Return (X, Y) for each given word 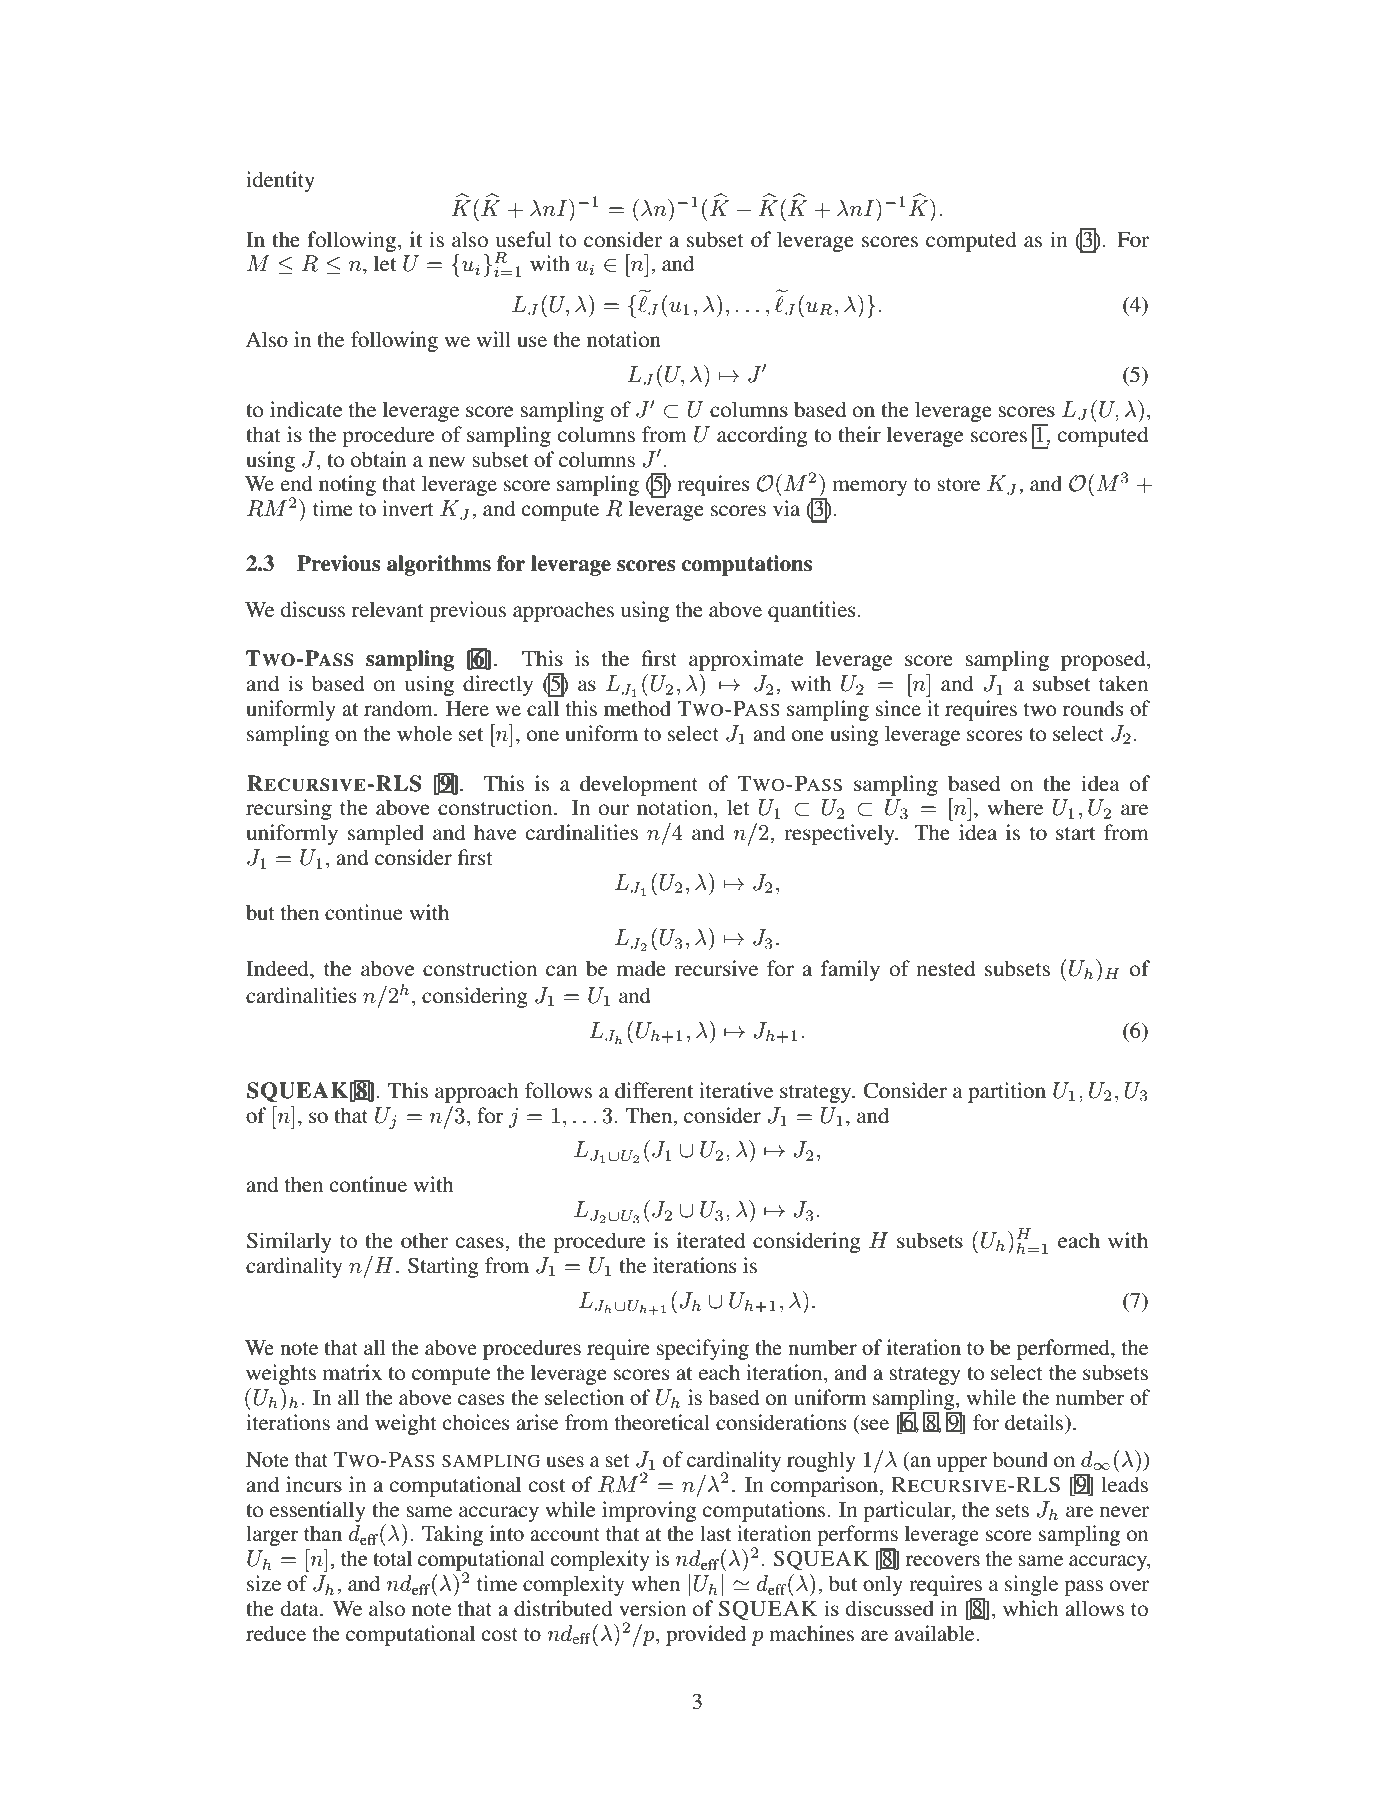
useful (524, 239)
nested (946, 968)
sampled (386, 834)
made (641, 968)
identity (280, 181)
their (859, 434)
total (392, 1558)
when (656, 1583)
